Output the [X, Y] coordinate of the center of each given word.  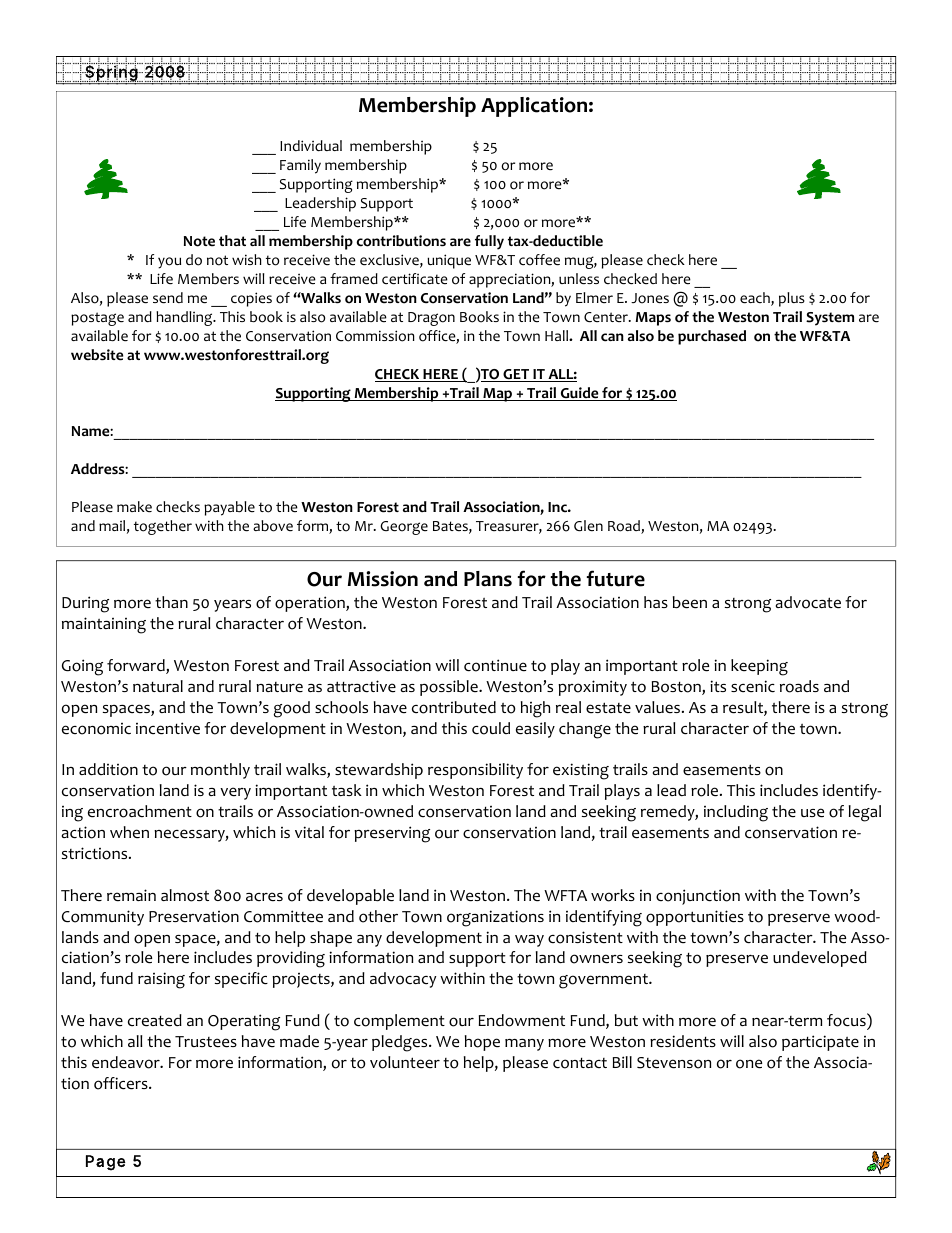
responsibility [475, 771]
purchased [712, 337]
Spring [111, 74]
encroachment [140, 811]
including [736, 813]
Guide [579, 394]
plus [792, 299]
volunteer [405, 1062]
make [134, 507]
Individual [311, 145]
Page [106, 1163]
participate [820, 1043]
